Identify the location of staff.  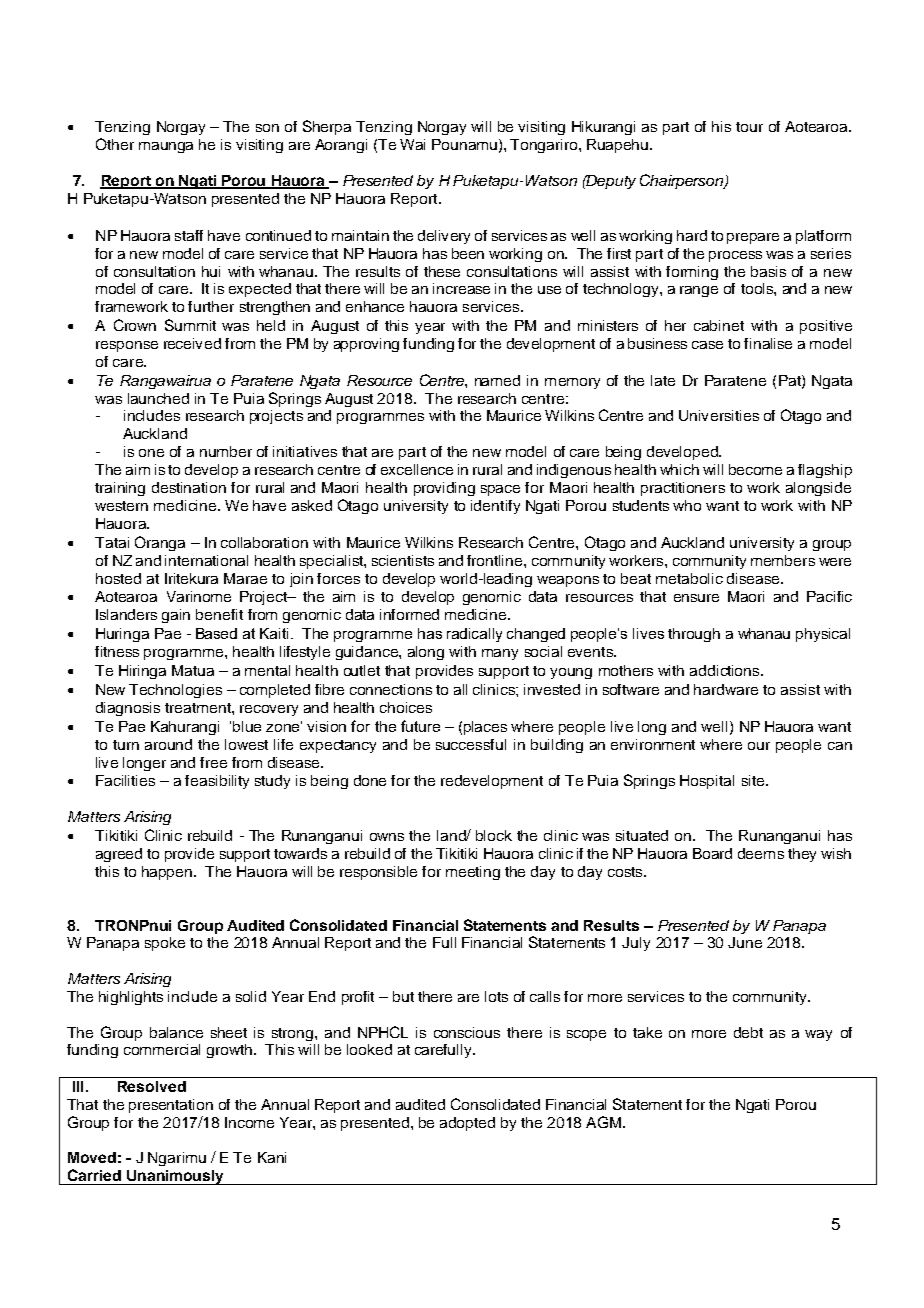
(189, 235).
